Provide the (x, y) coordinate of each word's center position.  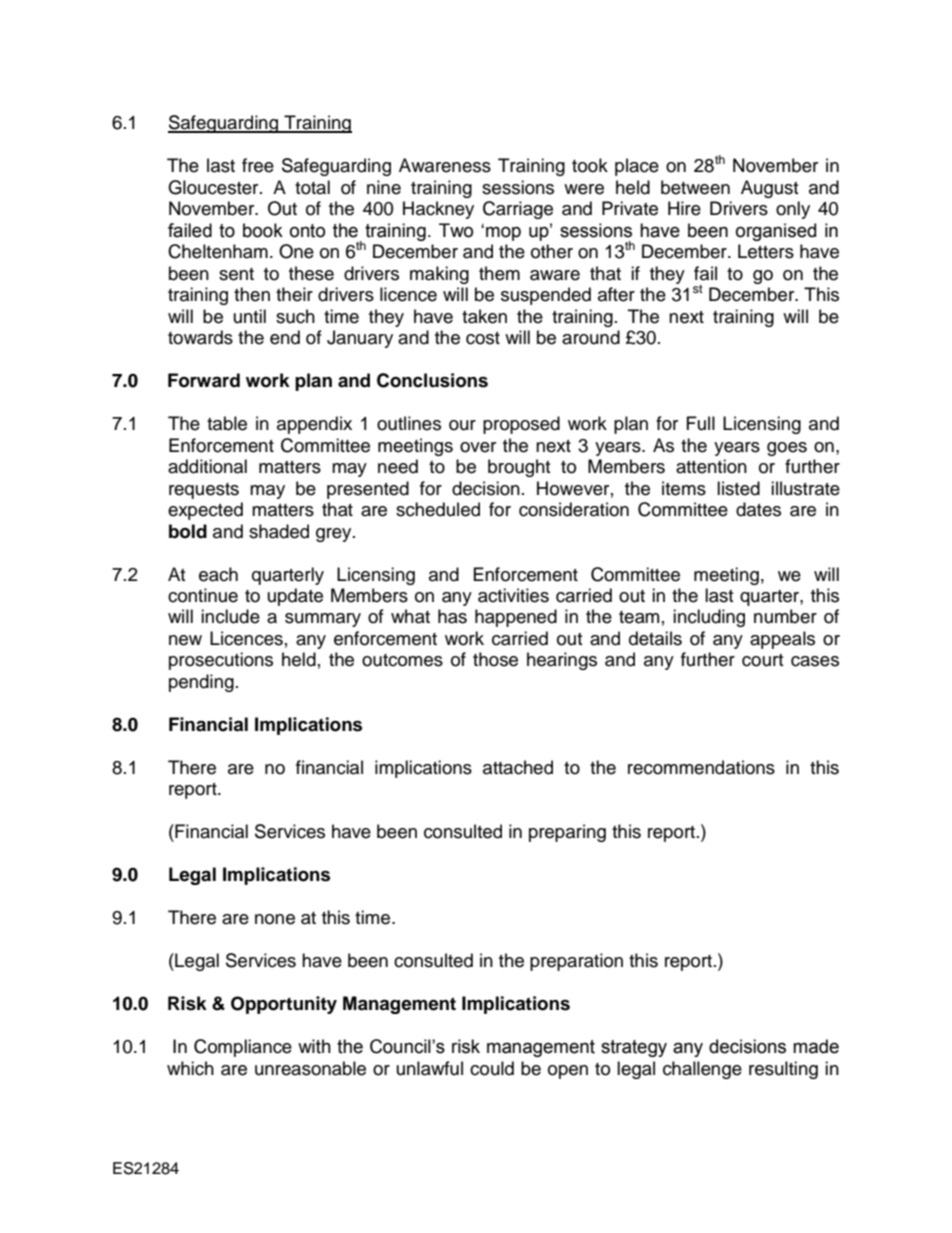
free (258, 165)
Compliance (243, 1048)
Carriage (518, 210)
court (762, 660)
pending (201, 683)
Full (701, 423)
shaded (279, 531)
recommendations (701, 767)
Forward (204, 380)
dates (758, 509)
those (495, 659)
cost (483, 338)
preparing (567, 833)
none (275, 919)
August (769, 189)
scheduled (438, 509)
